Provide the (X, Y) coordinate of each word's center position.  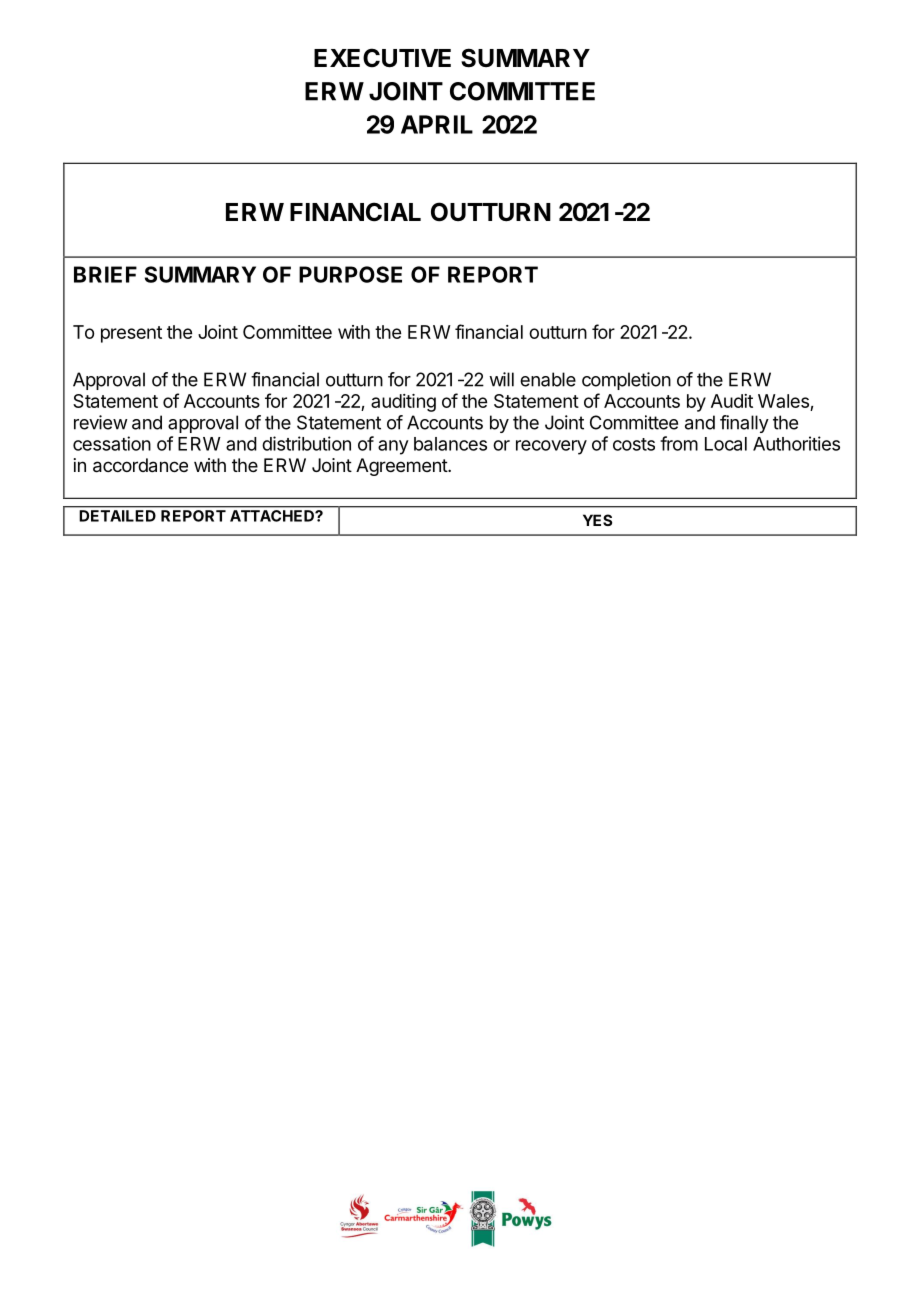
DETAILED (118, 516)
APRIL (437, 124)
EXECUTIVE (382, 58)
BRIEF (105, 274)
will (501, 379)
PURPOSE (350, 274)
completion (626, 381)
